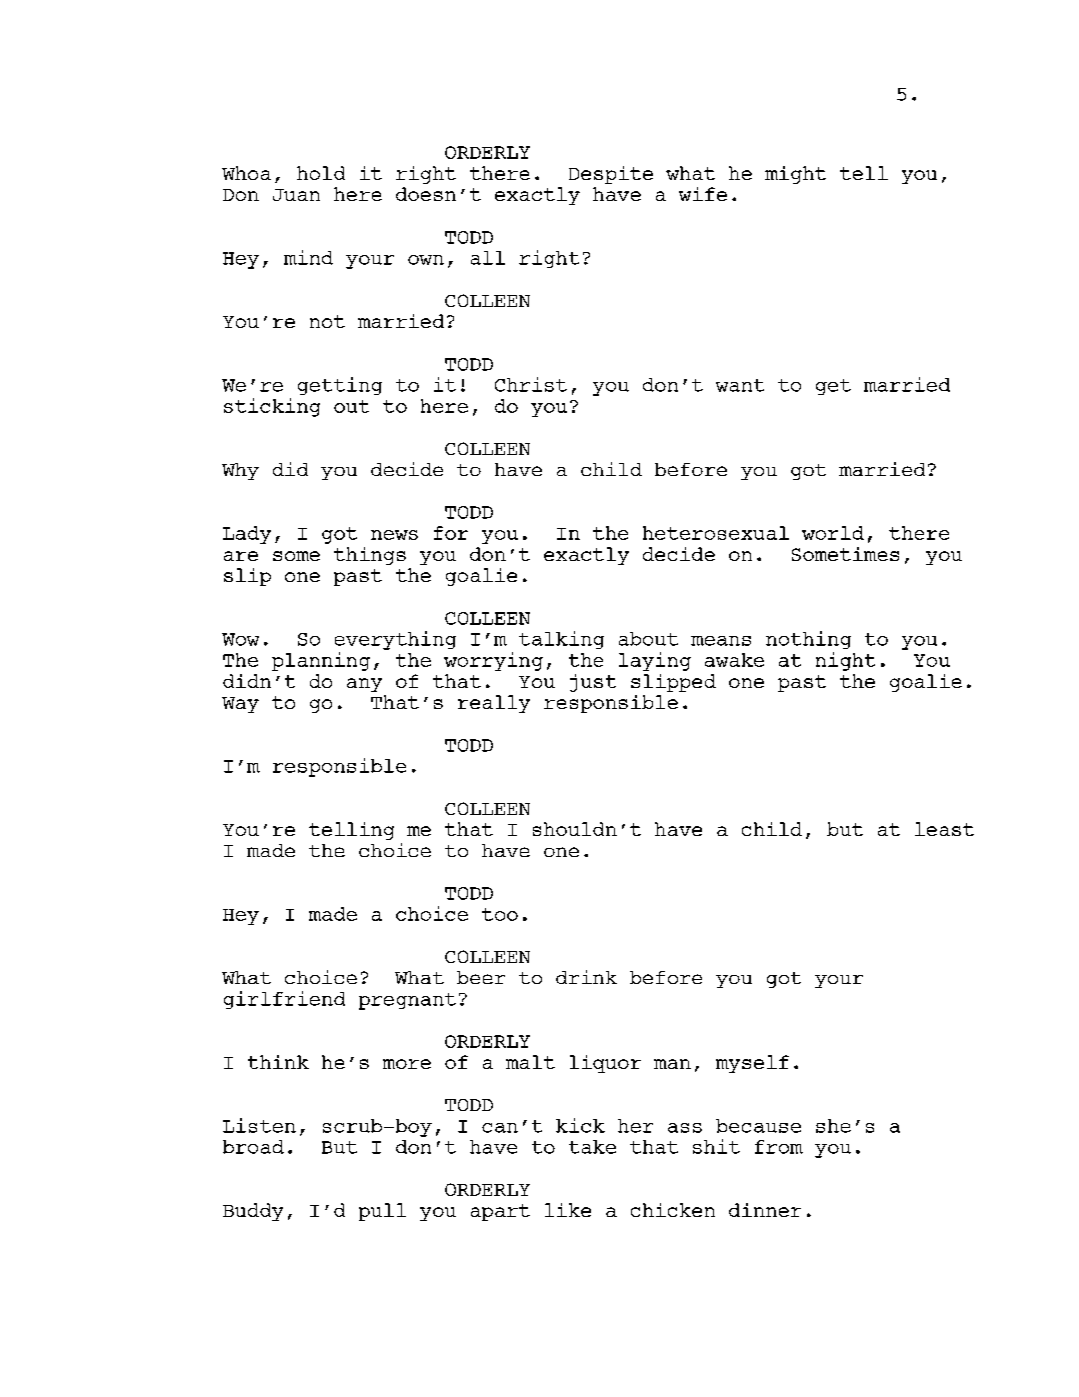  Describe the element at coordinates (382, 1212) in the screenshot. I see `pull` at that location.
